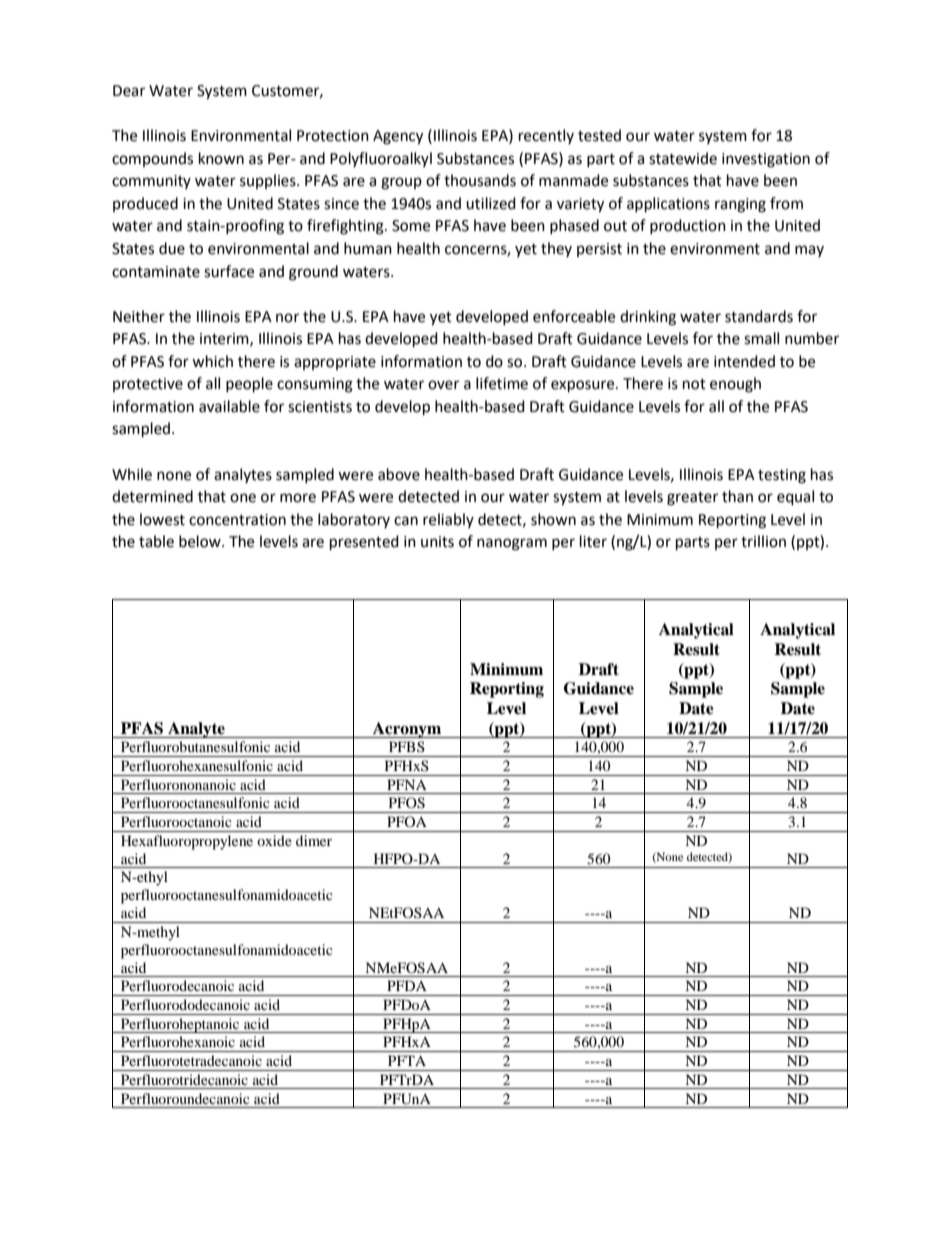  Describe the element at coordinates (782, 476) in the screenshot. I see `testing` at that location.
